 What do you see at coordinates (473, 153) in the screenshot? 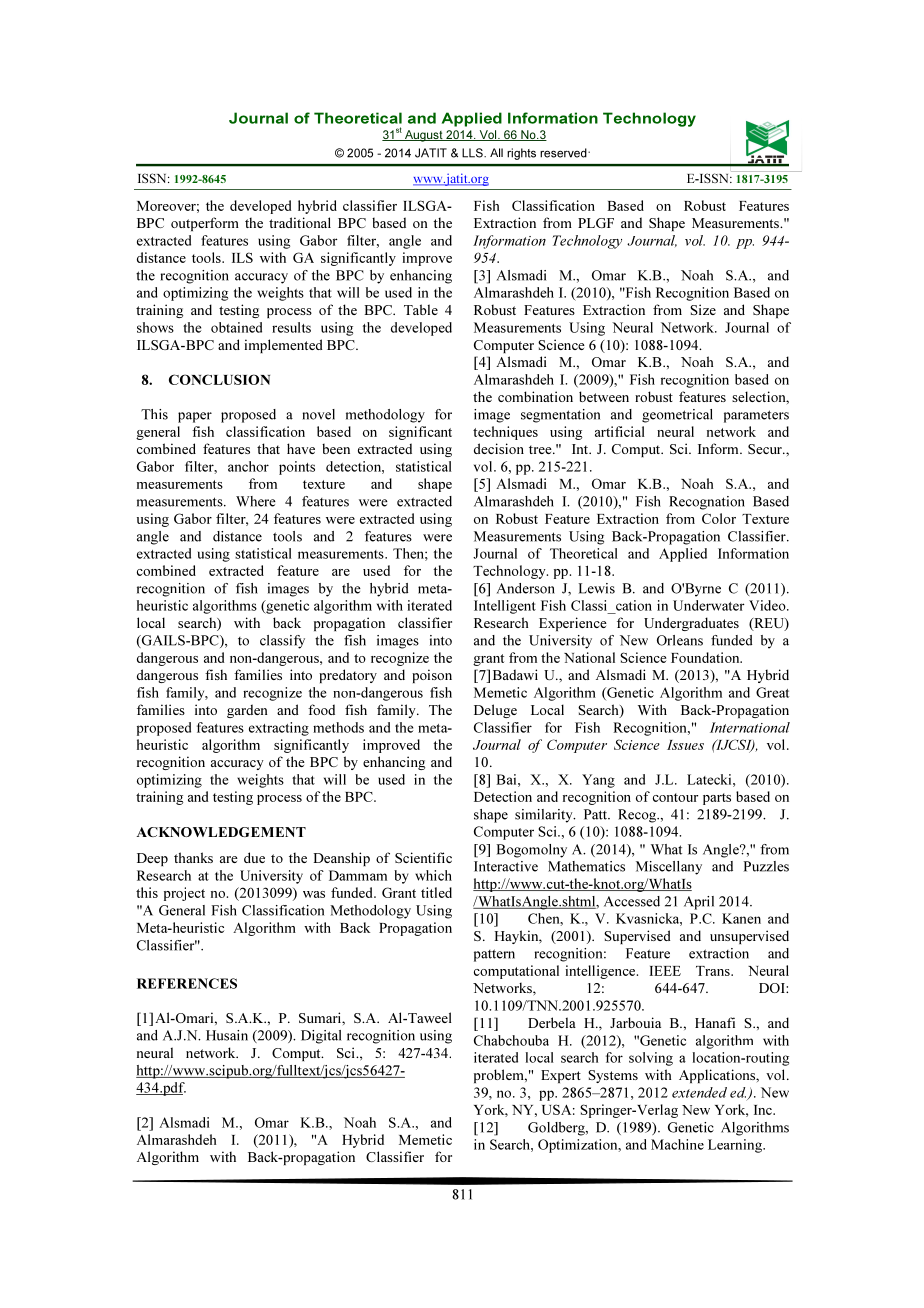
I see `LLS` at bounding box center [473, 153].
